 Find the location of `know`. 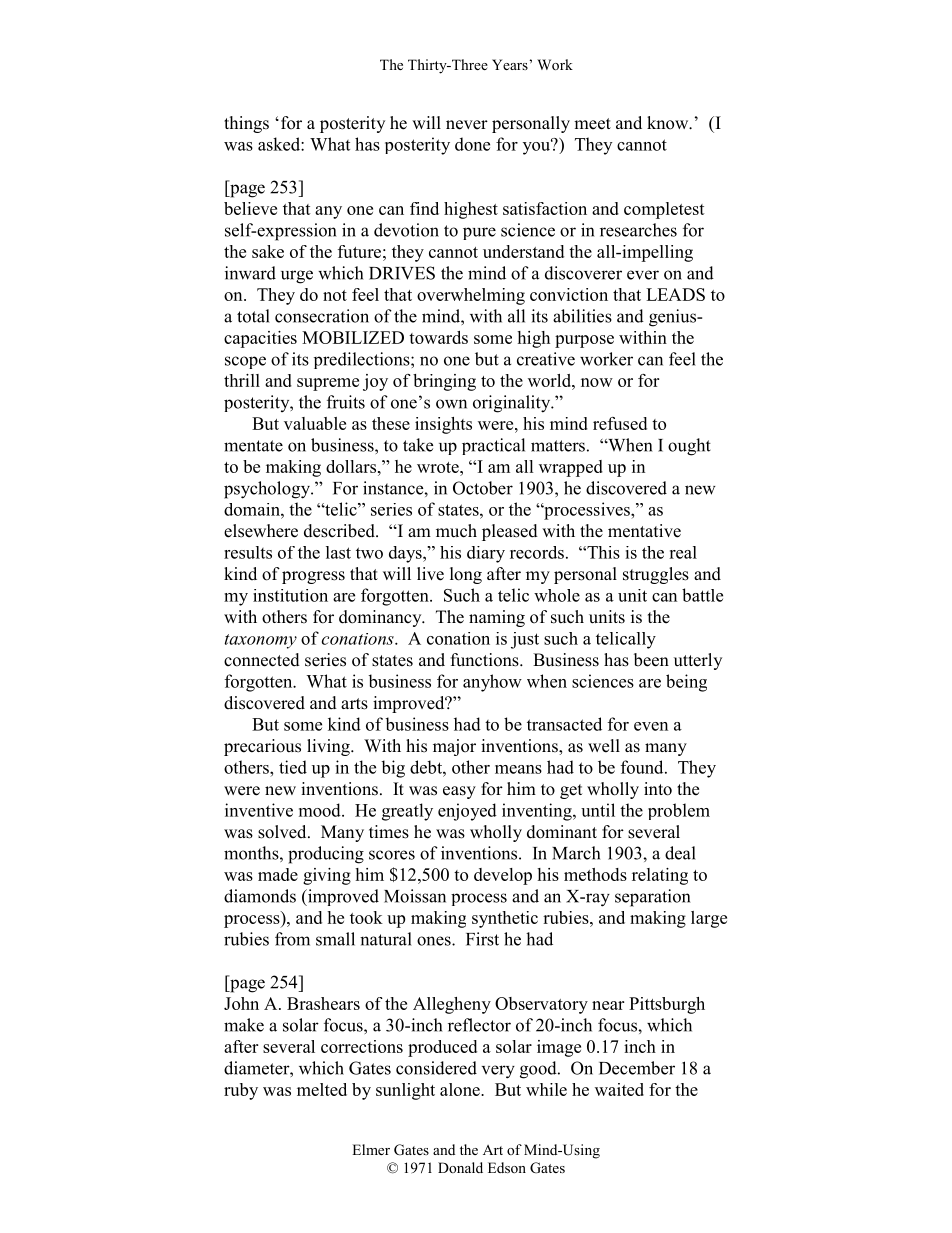

know is located at coordinates (669, 123).
